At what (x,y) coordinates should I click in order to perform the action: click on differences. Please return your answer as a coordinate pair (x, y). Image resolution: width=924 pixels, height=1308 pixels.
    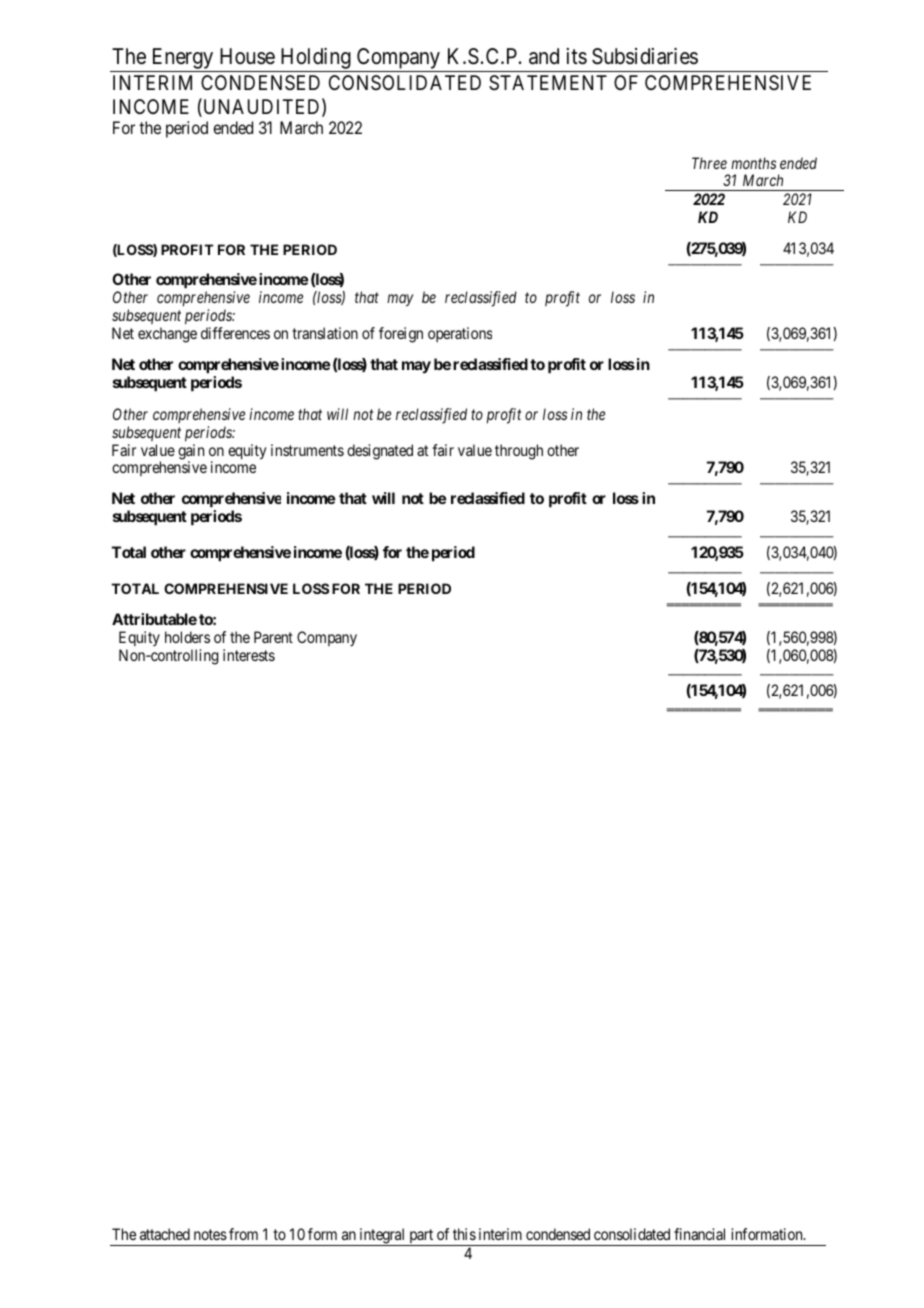
    Looking at the image, I should click on (235, 333).
